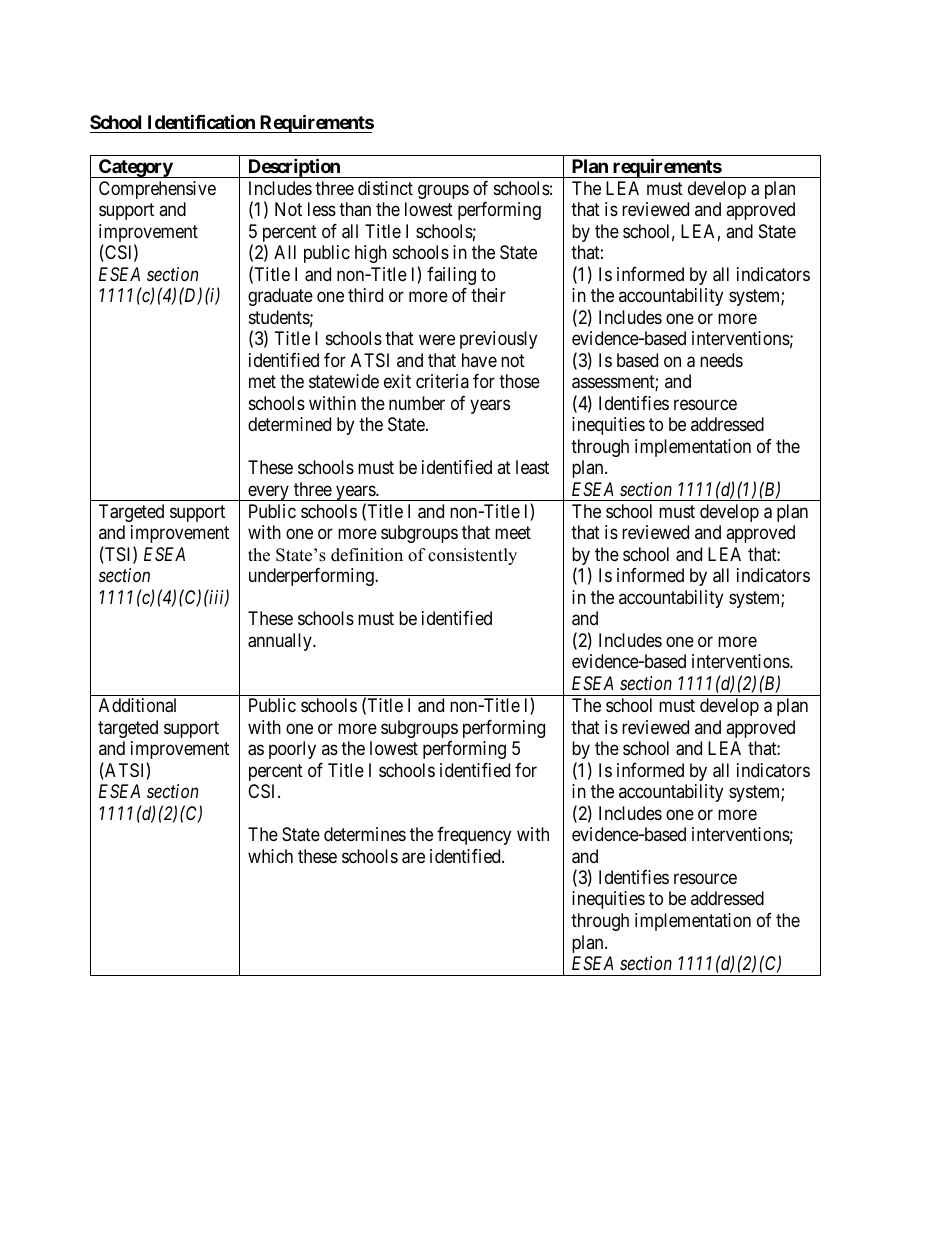  What do you see at coordinates (513, 533) in the screenshot?
I see `meet` at bounding box center [513, 533].
